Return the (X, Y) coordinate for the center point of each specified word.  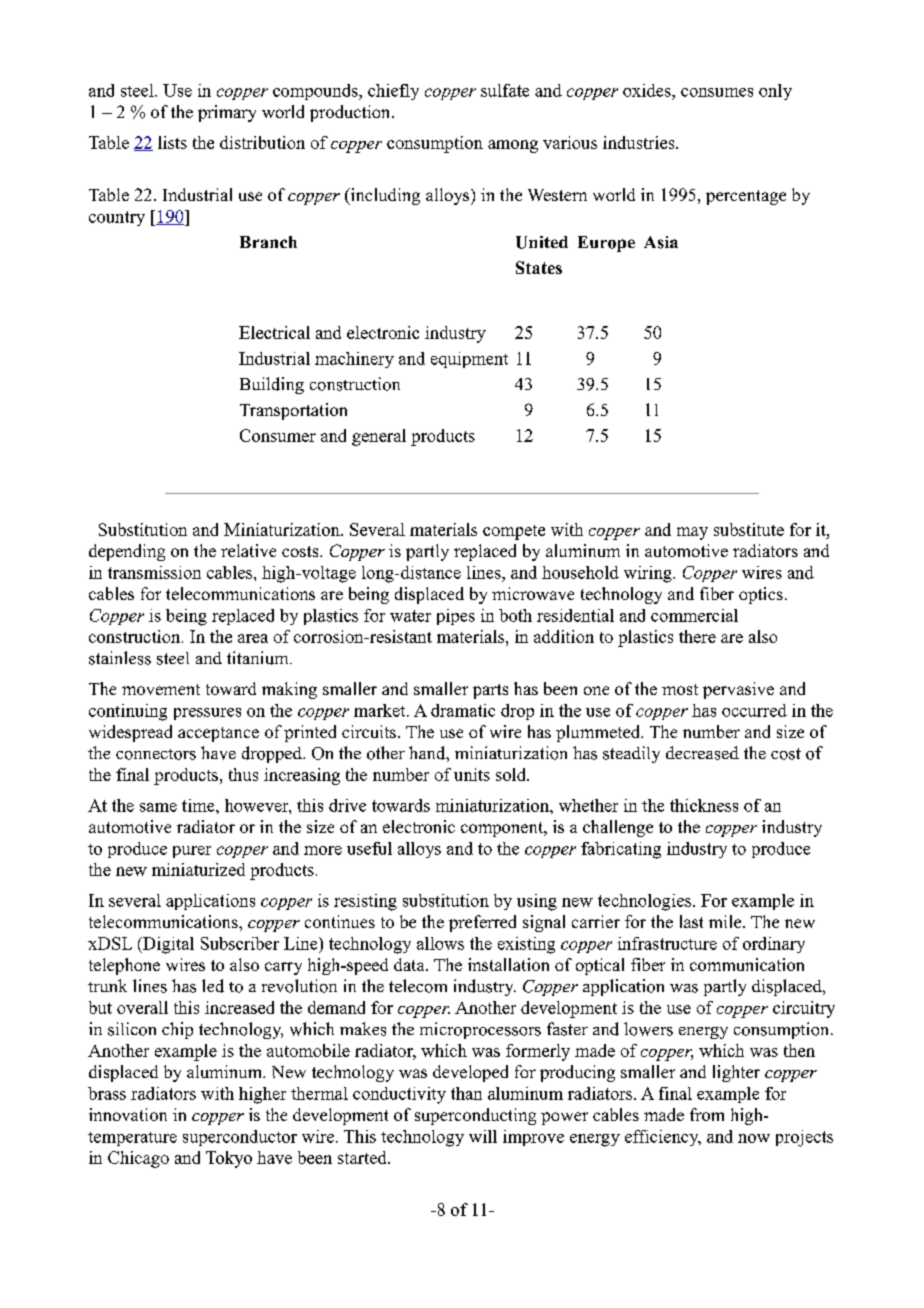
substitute (749, 529)
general (379, 437)
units (472, 774)
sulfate (505, 90)
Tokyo (229, 1159)
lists (172, 142)
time (199, 805)
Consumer (278, 435)
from (707, 1114)
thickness (704, 805)
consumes (717, 92)
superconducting (475, 1116)
